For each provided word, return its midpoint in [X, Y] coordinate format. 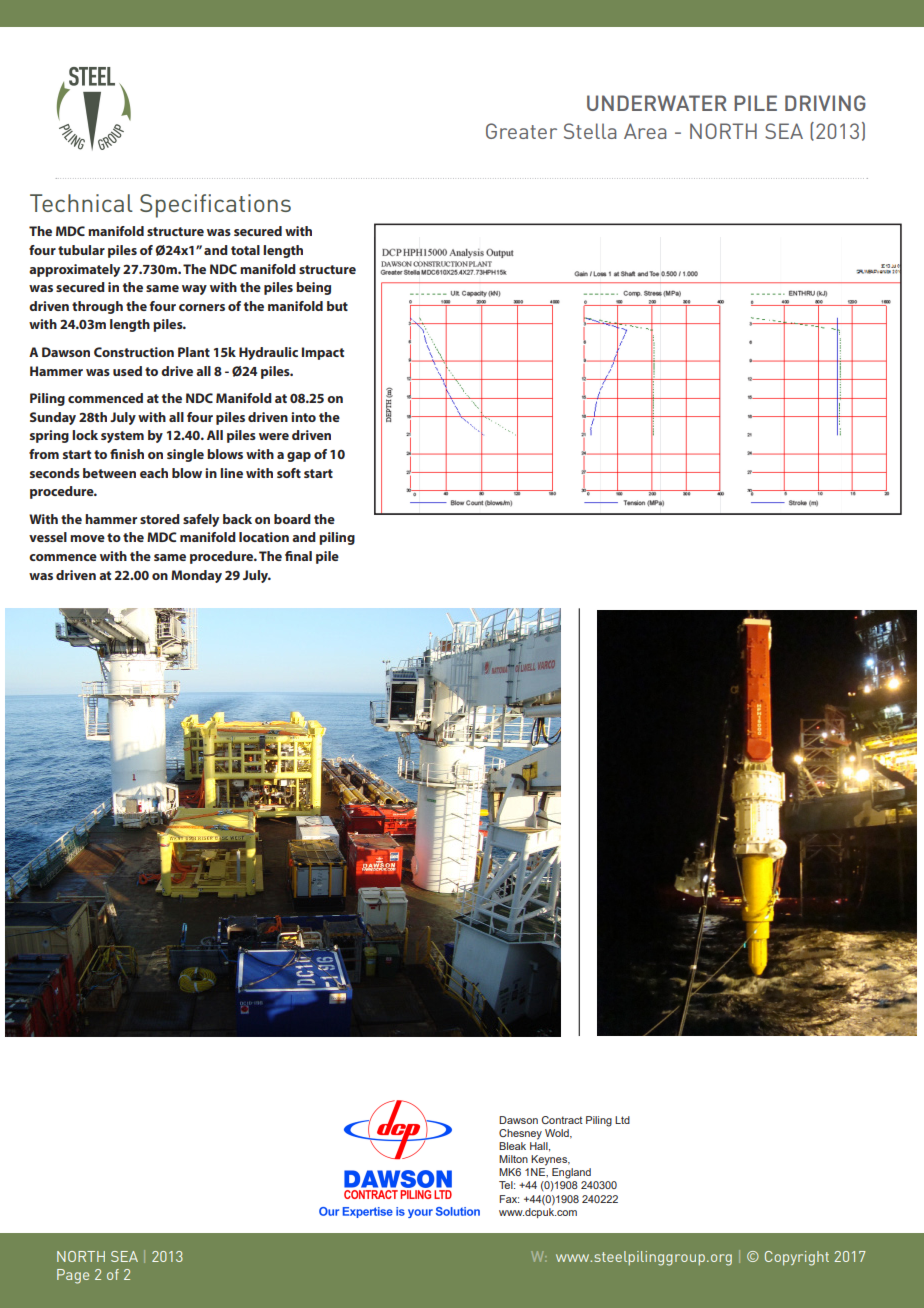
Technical [81, 203]
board [292, 519]
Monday [196, 576]
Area [645, 131]
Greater [521, 131]
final [298, 556]
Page [73, 1276]
